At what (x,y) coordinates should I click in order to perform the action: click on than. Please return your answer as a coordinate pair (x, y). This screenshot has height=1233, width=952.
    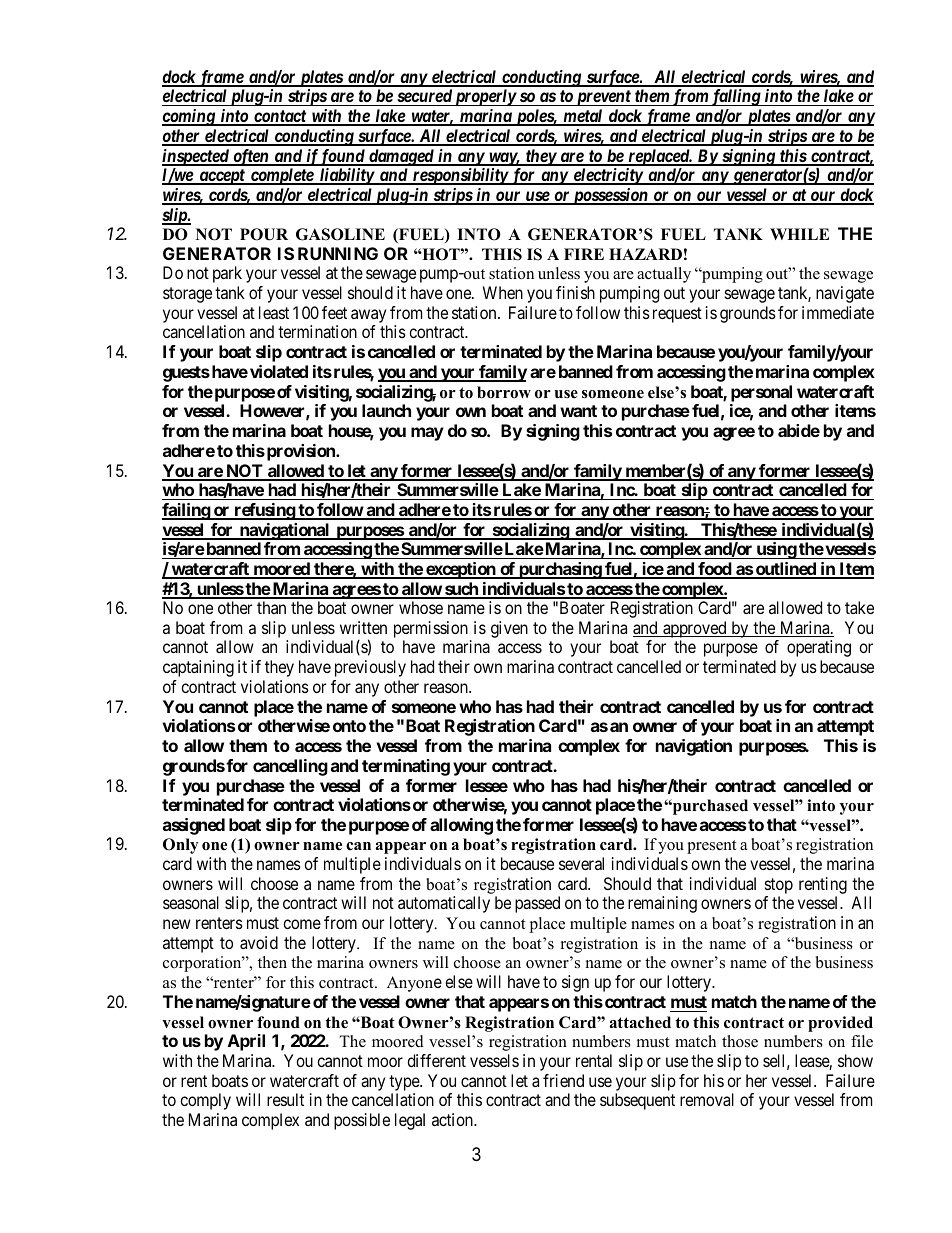
    Looking at the image, I should click on (271, 607).
